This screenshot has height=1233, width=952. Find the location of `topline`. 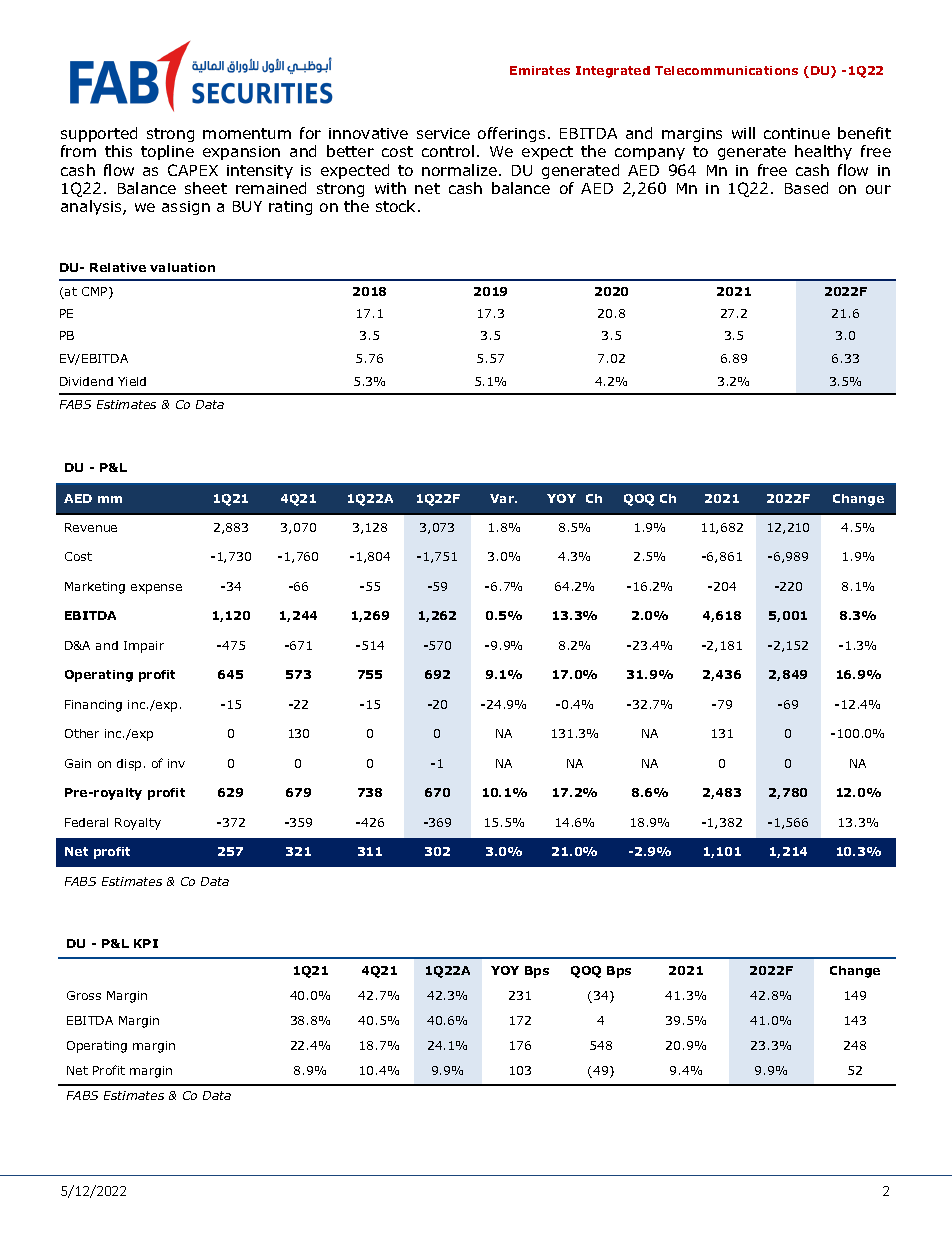

topline is located at coordinates (167, 152).
